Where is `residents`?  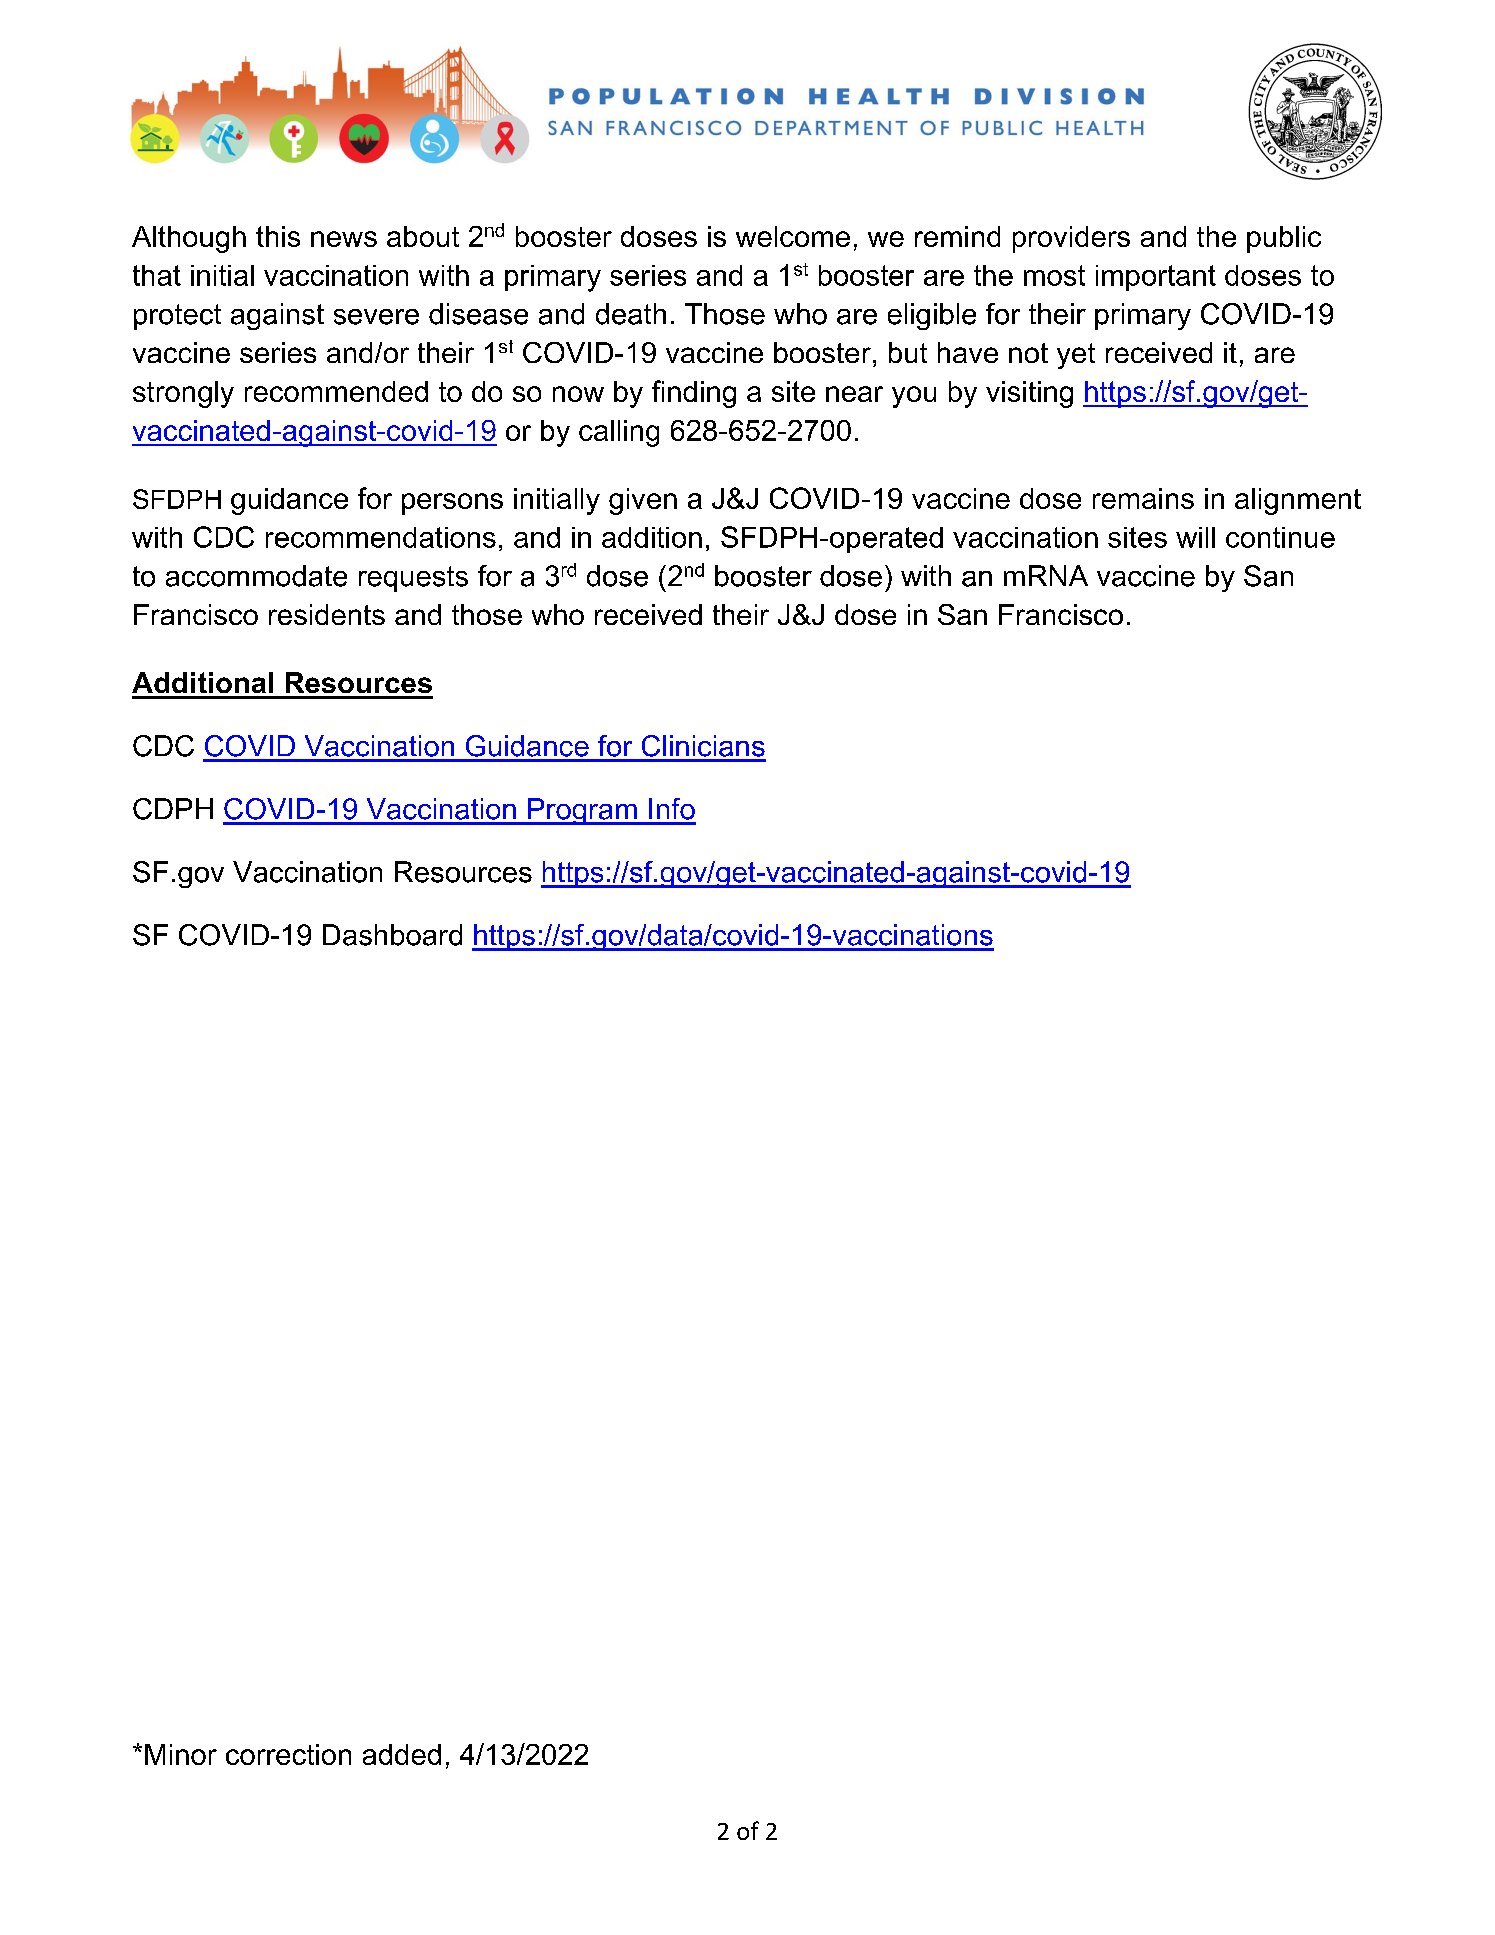 residents is located at coordinates (327, 614).
